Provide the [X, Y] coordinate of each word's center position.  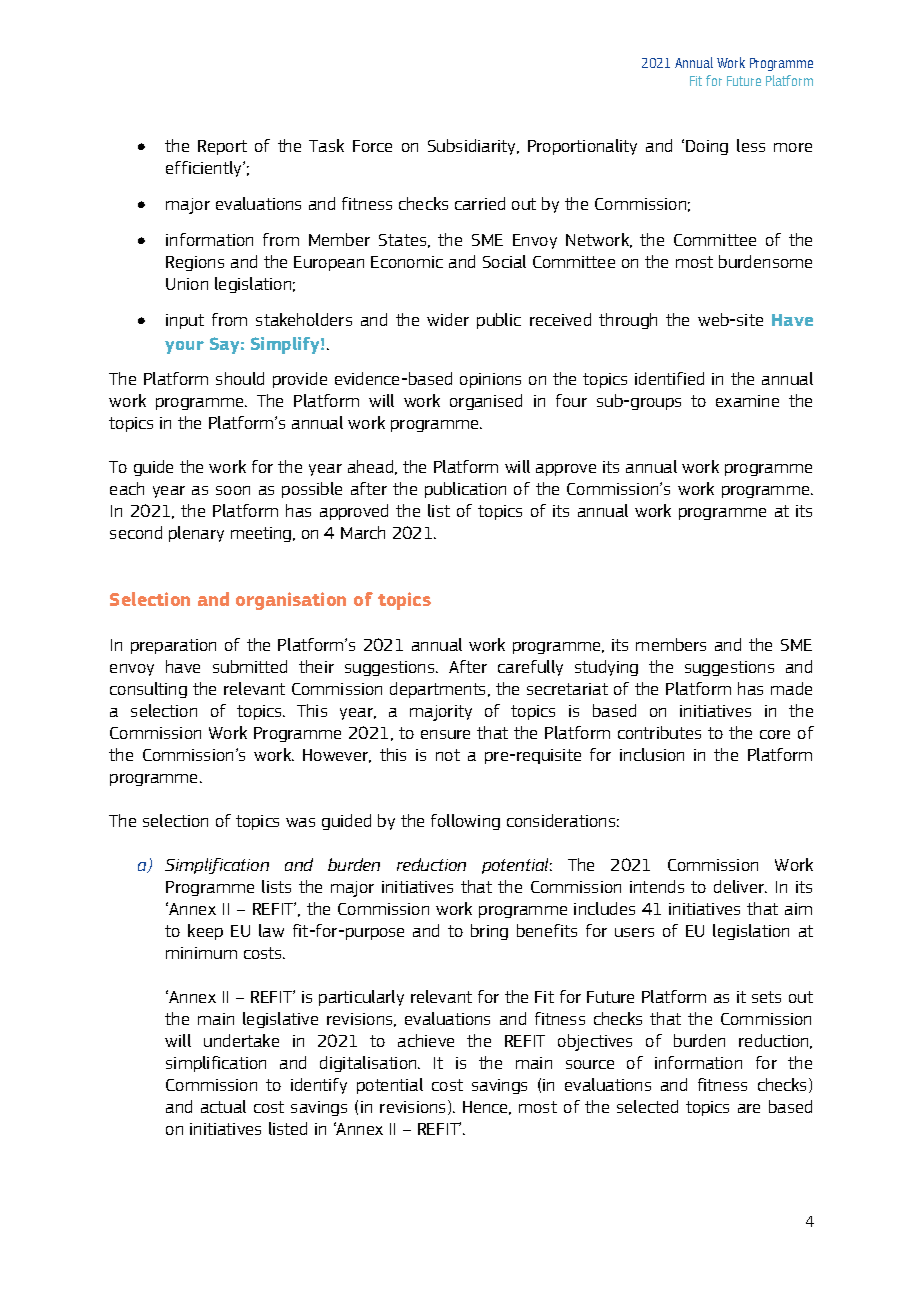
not [448, 755]
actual [223, 1106]
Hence [487, 1108]
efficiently [205, 169]
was [300, 822]
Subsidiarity [473, 147]
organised [486, 402]
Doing [707, 147]
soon [233, 490]
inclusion [652, 754]
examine [747, 401]
